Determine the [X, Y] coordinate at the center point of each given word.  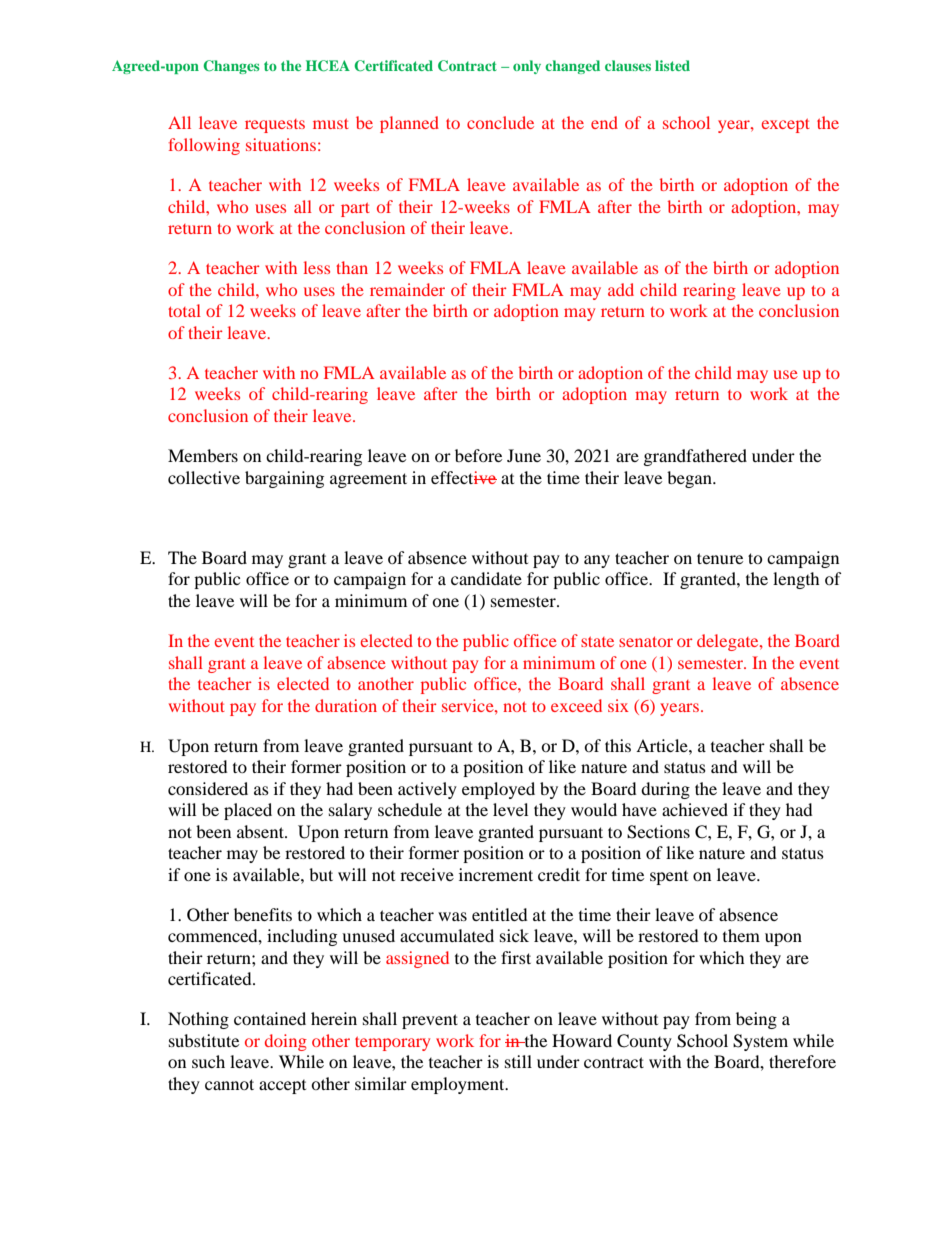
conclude [500, 122]
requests [275, 126]
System [760, 1042]
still [518, 1061]
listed [672, 65]
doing [286, 1042]
